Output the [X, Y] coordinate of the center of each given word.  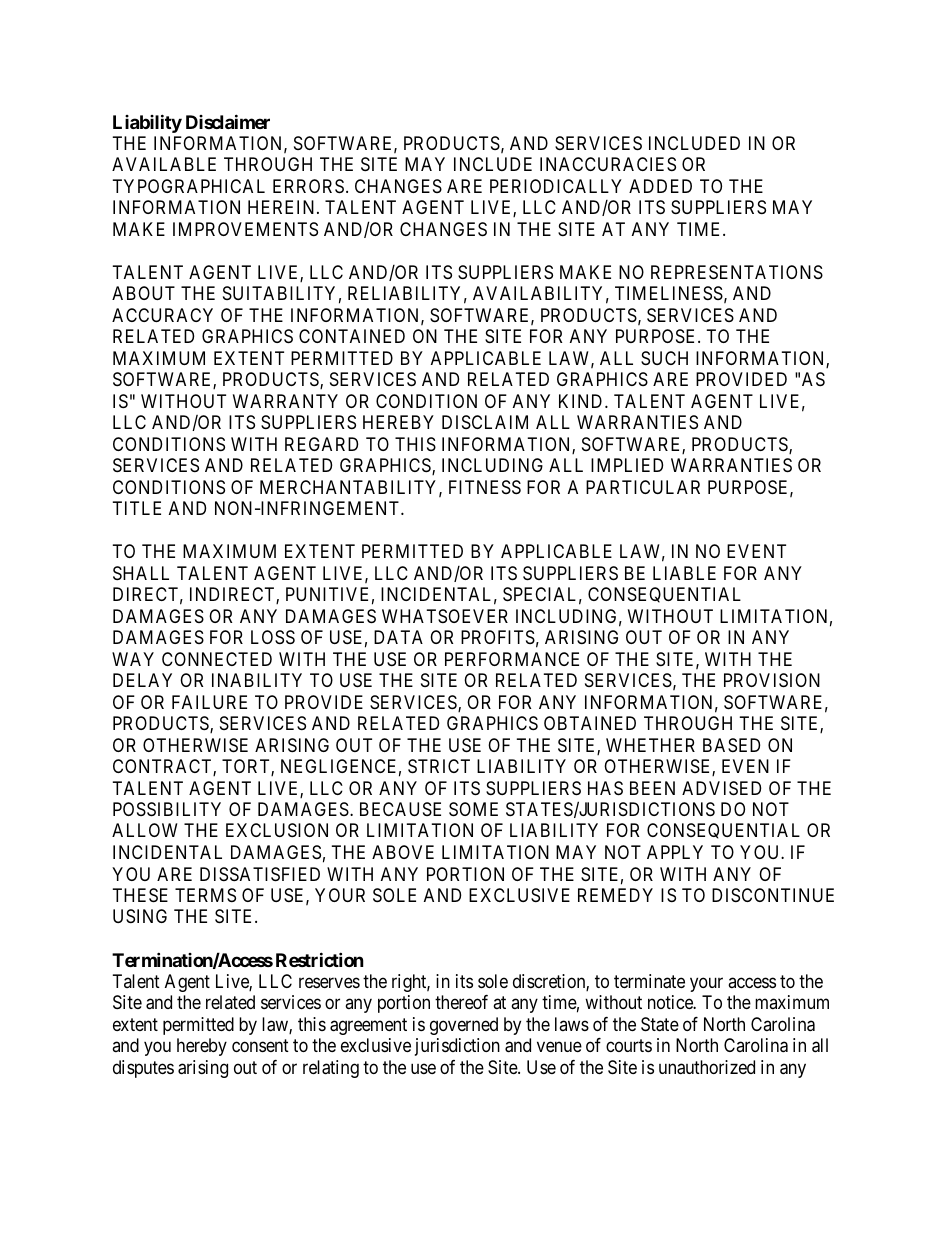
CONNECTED [217, 659]
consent [260, 1046]
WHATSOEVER [445, 616]
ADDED [660, 186]
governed [464, 1026]
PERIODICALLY [556, 186]
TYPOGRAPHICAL [189, 186]
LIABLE [684, 573]
